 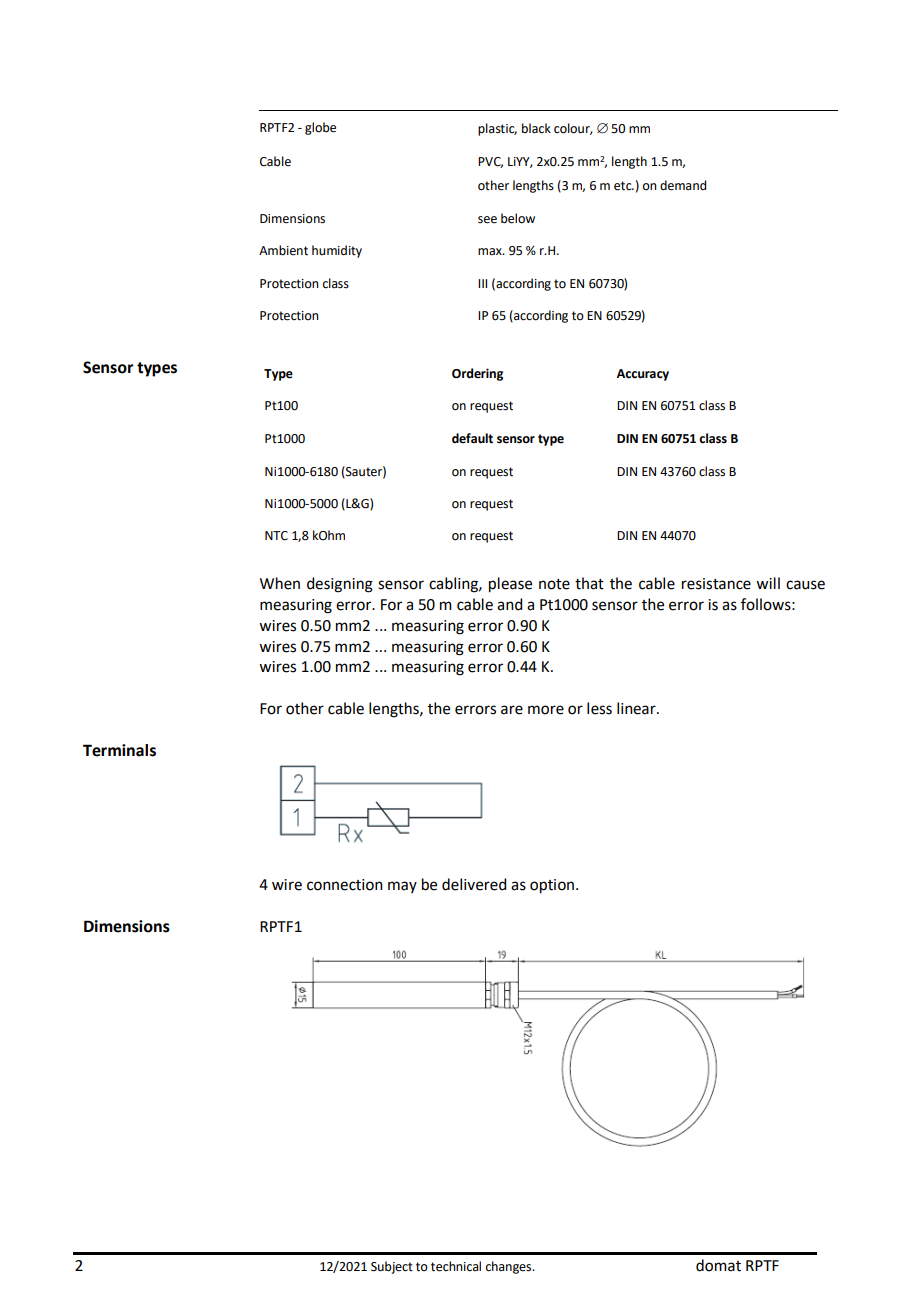 I want to click on Accuracy, so click(x=643, y=375).
